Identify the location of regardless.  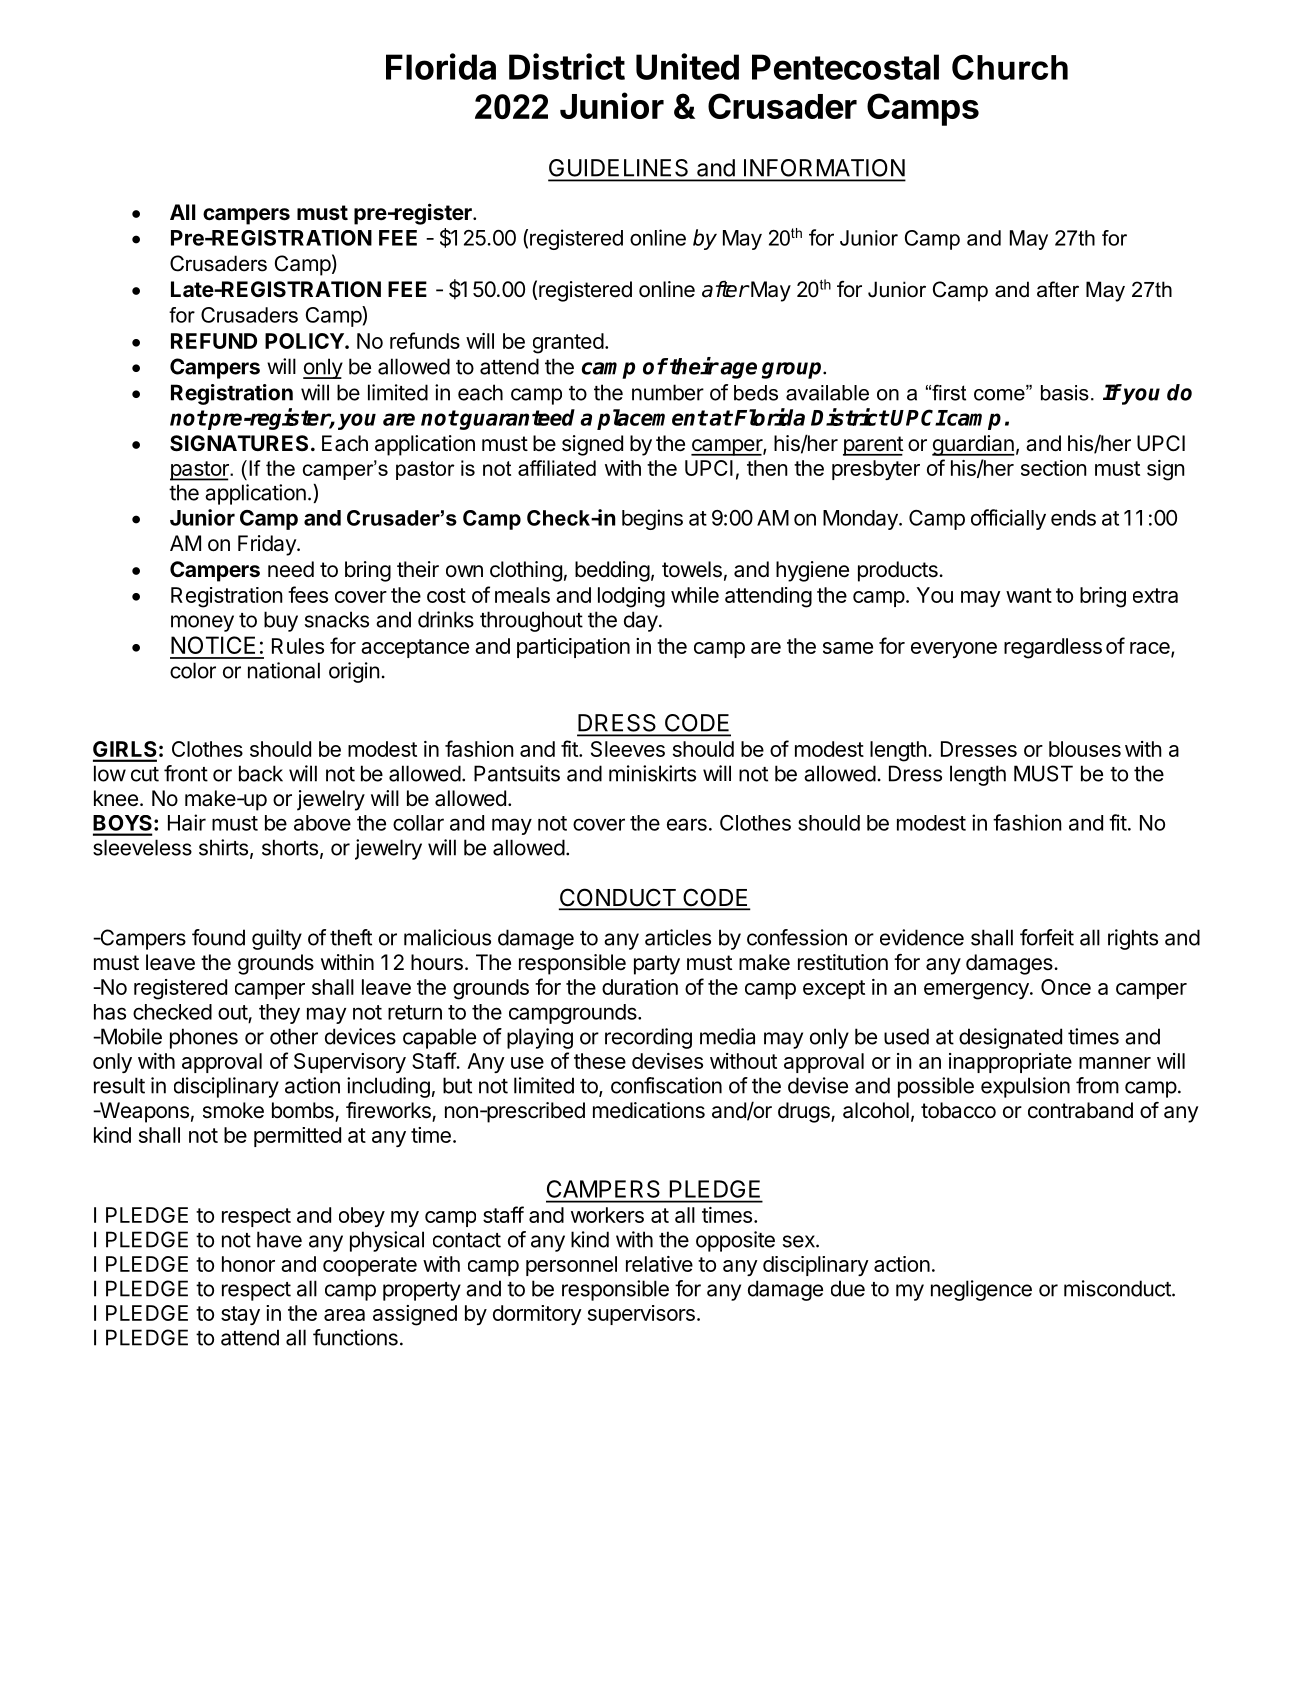
(1053, 648).
